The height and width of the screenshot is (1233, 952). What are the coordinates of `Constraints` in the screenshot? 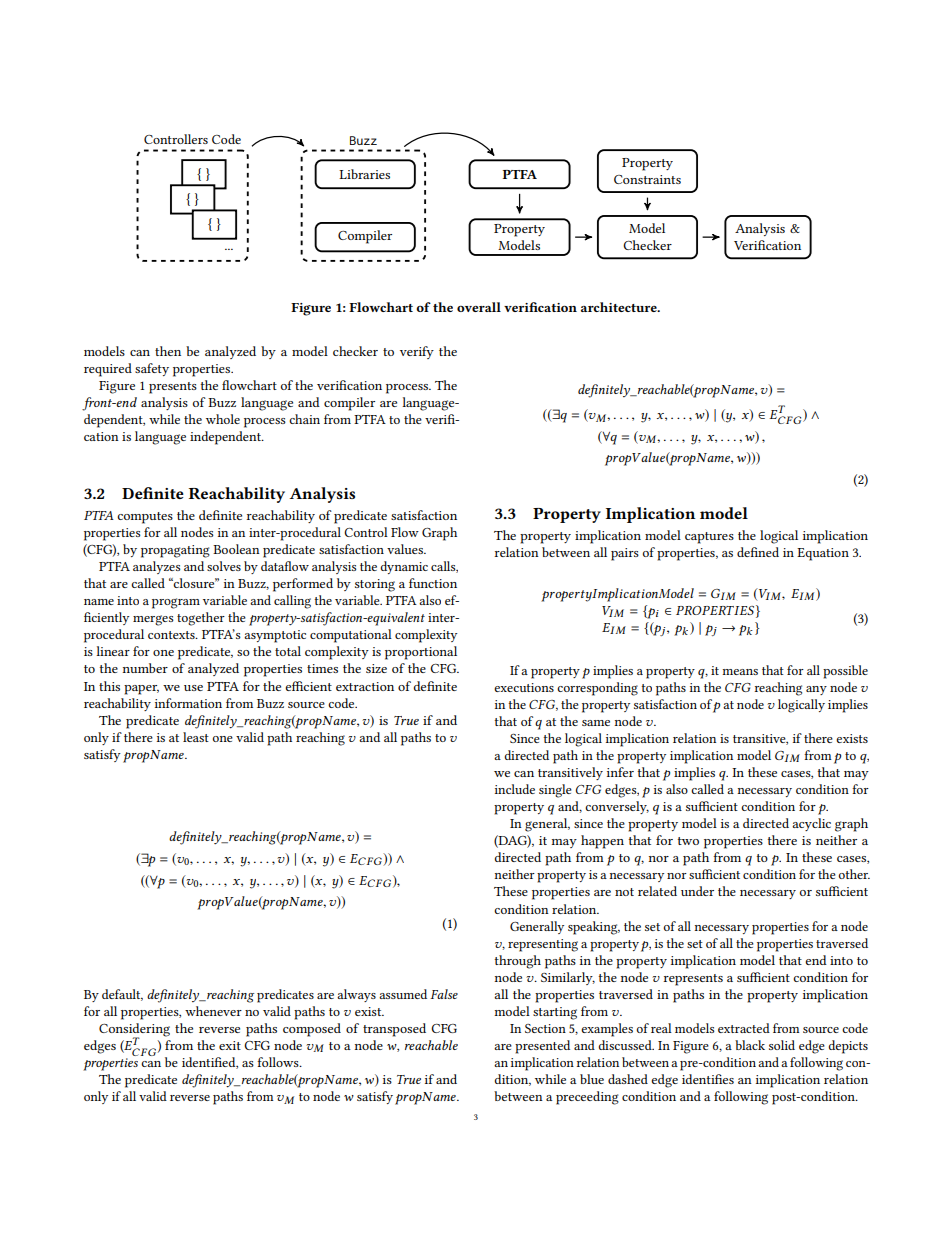 It's located at (647, 179).
